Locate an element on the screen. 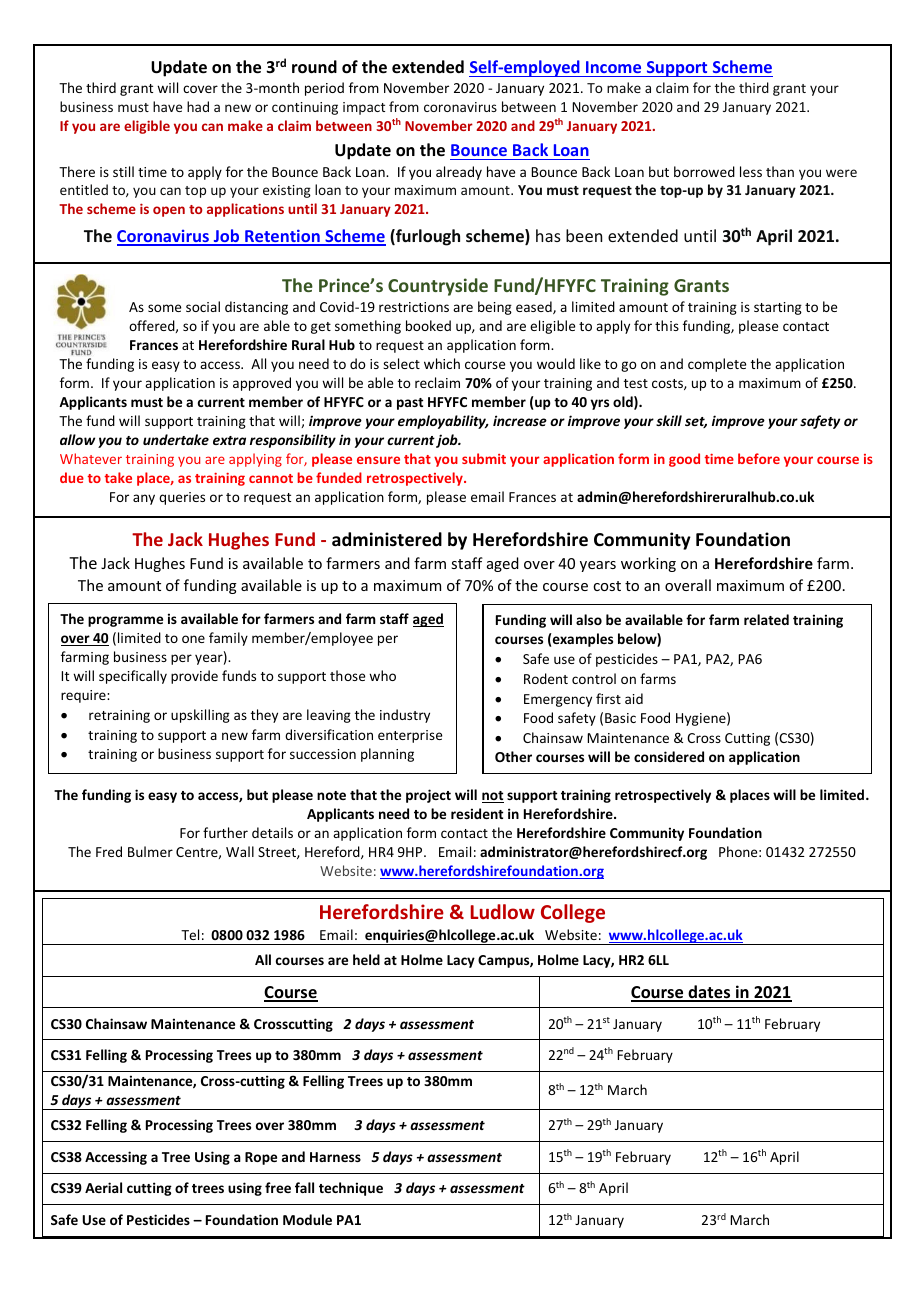 The width and height of the screenshot is (924, 1307). who is located at coordinates (382, 675).
